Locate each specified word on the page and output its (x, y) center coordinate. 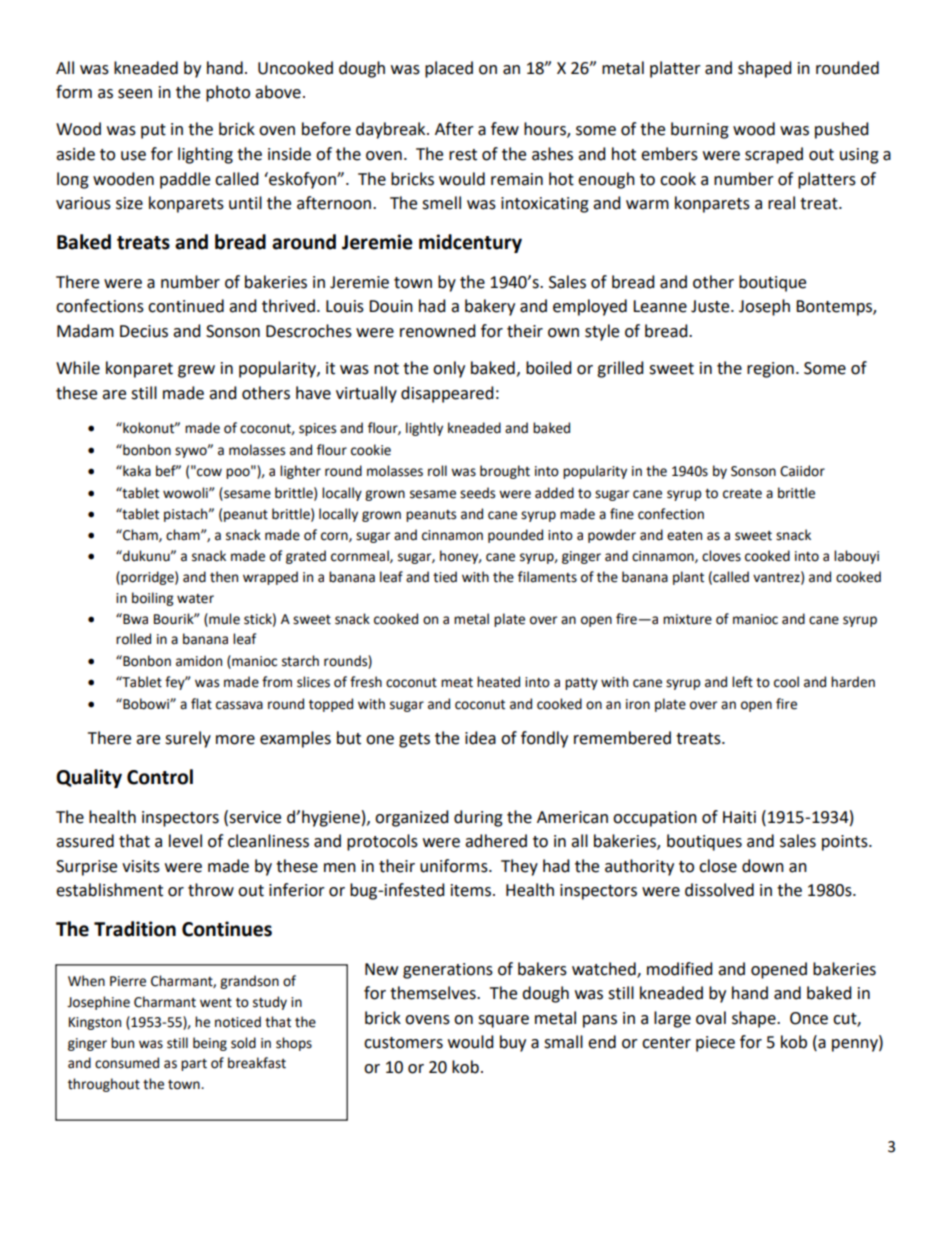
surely (188, 739)
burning (700, 130)
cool (786, 682)
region (770, 370)
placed (449, 69)
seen (135, 94)
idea (480, 738)
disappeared (447, 394)
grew (196, 371)
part (194, 1065)
